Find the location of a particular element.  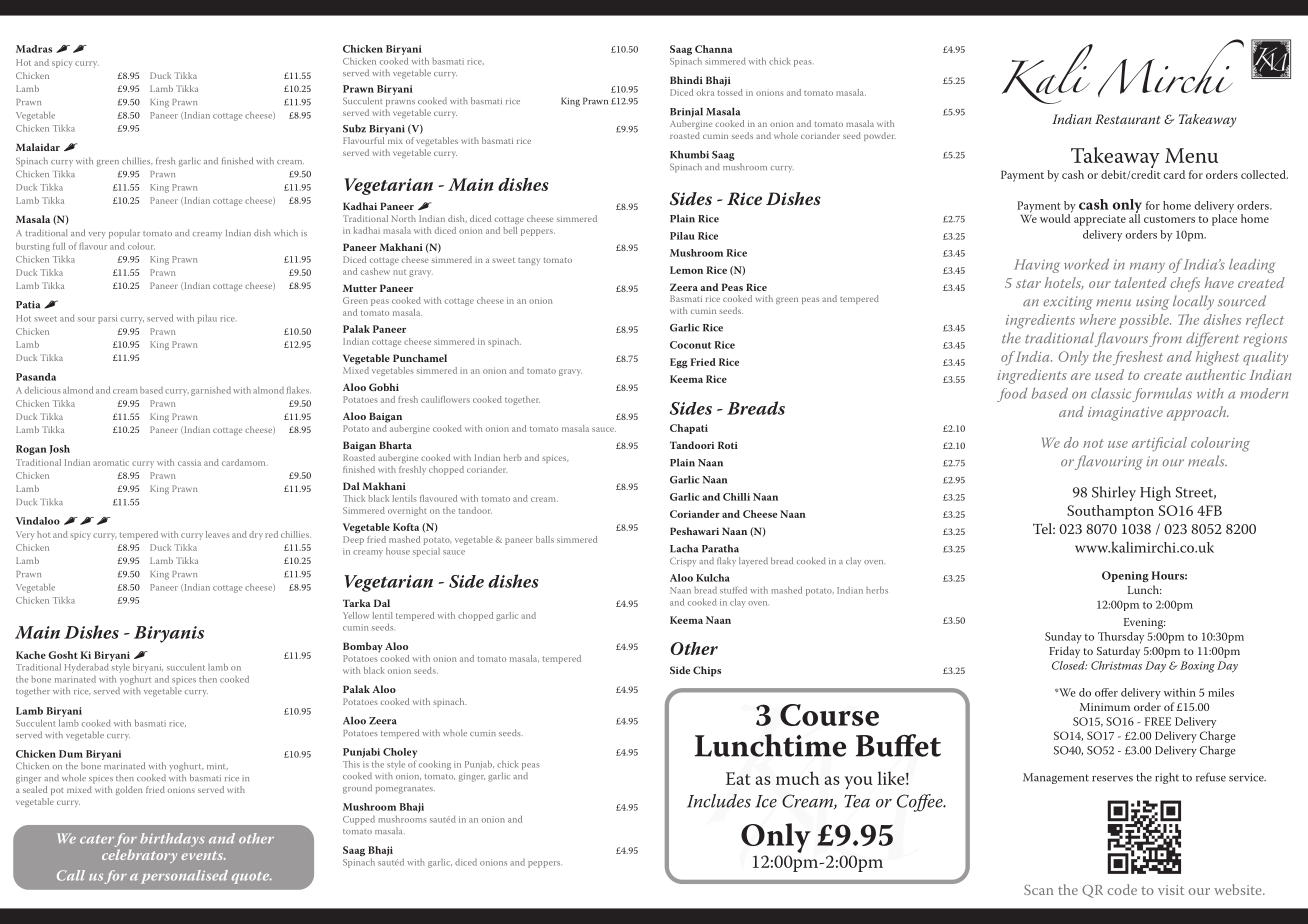

tangy is located at coordinates (529, 261).
